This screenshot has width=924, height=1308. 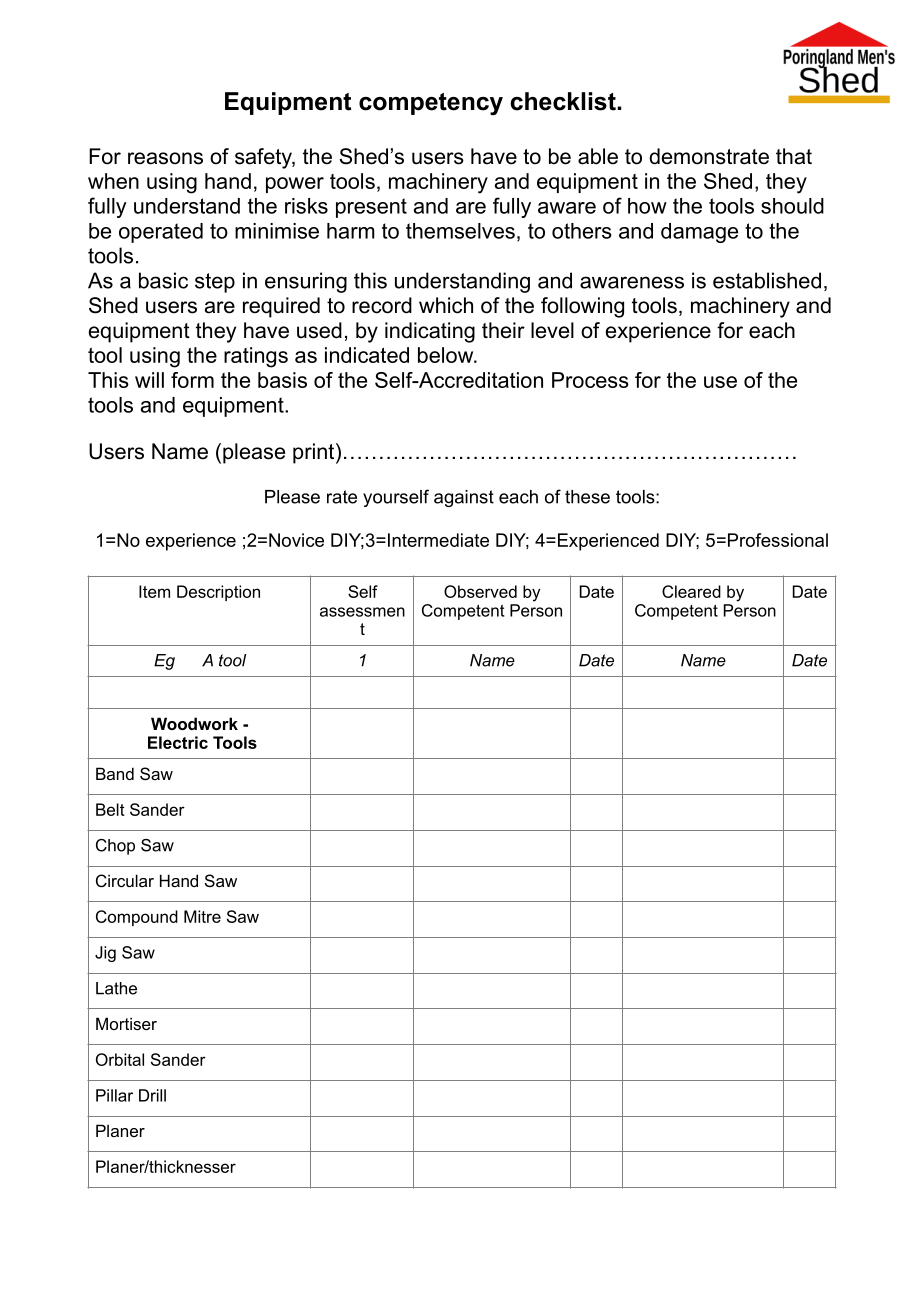 What do you see at coordinates (431, 104) in the screenshot?
I see `competency` at bounding box center [431, 104].
